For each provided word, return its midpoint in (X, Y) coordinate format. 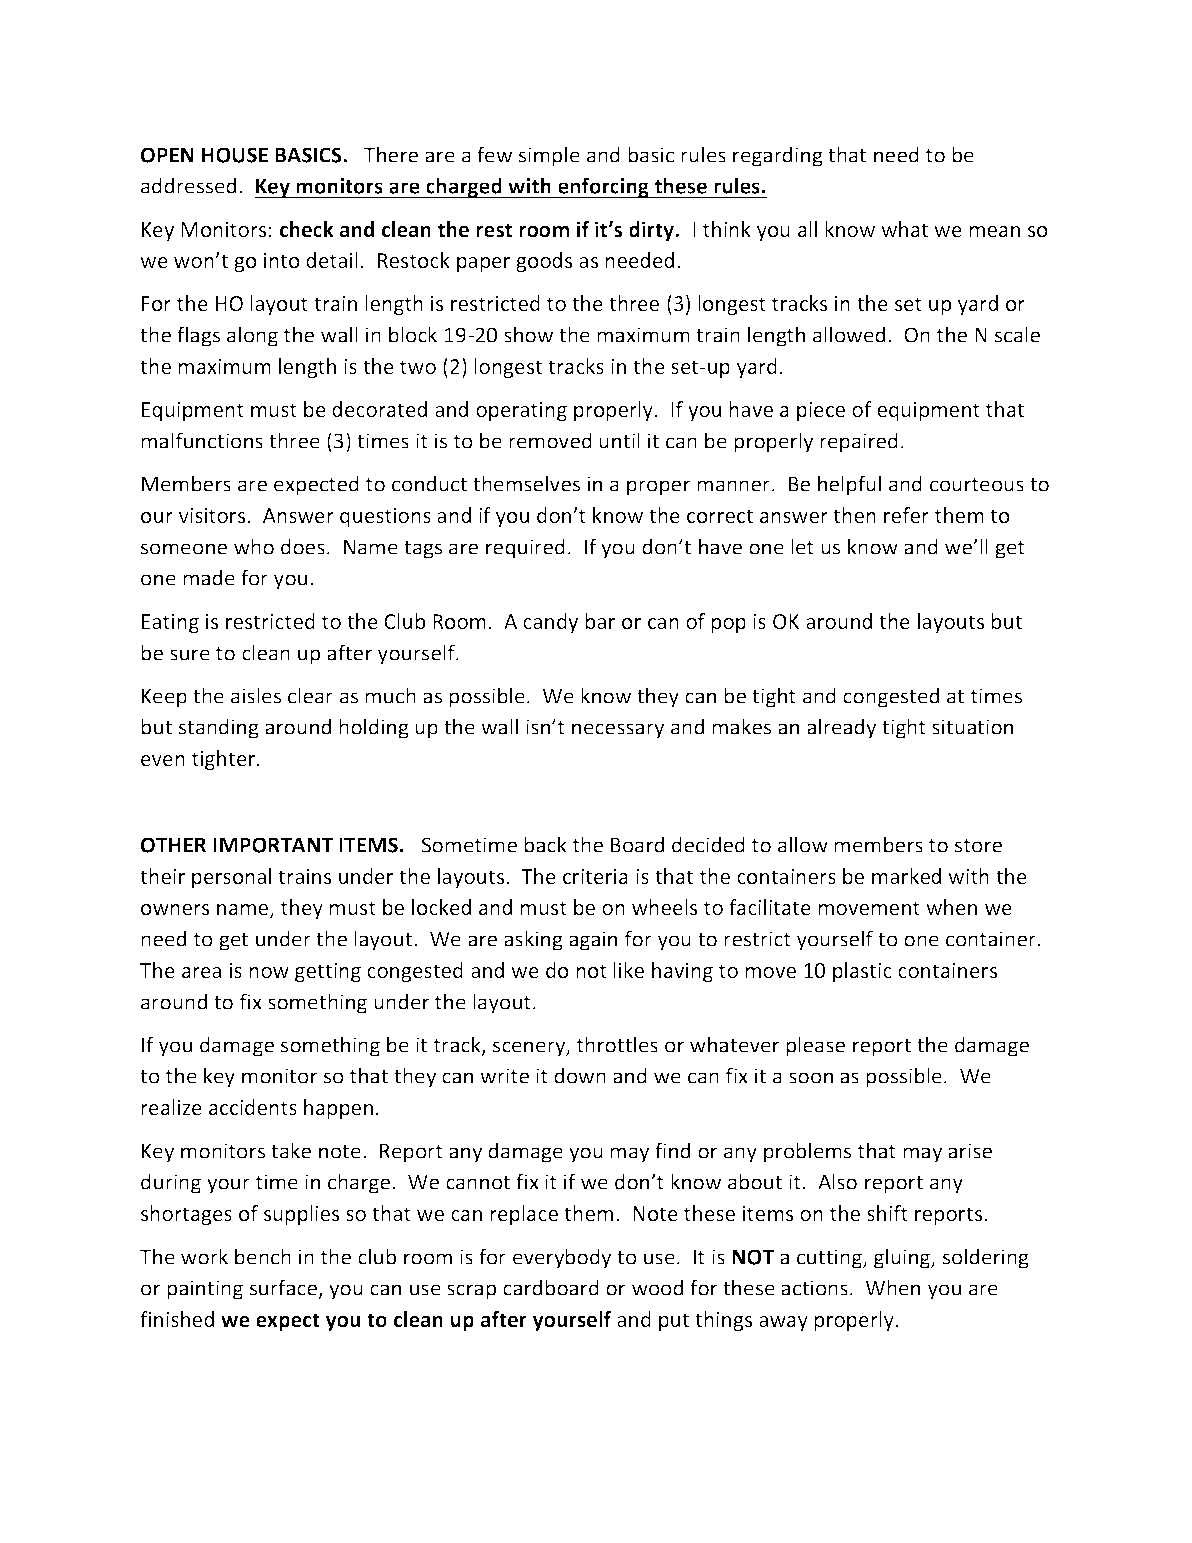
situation (972, 727)
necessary (618, 731)
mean (994, 231)
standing (219, 728)
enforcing (603, 187)
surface (285, 1289)
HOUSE (235, 155)
